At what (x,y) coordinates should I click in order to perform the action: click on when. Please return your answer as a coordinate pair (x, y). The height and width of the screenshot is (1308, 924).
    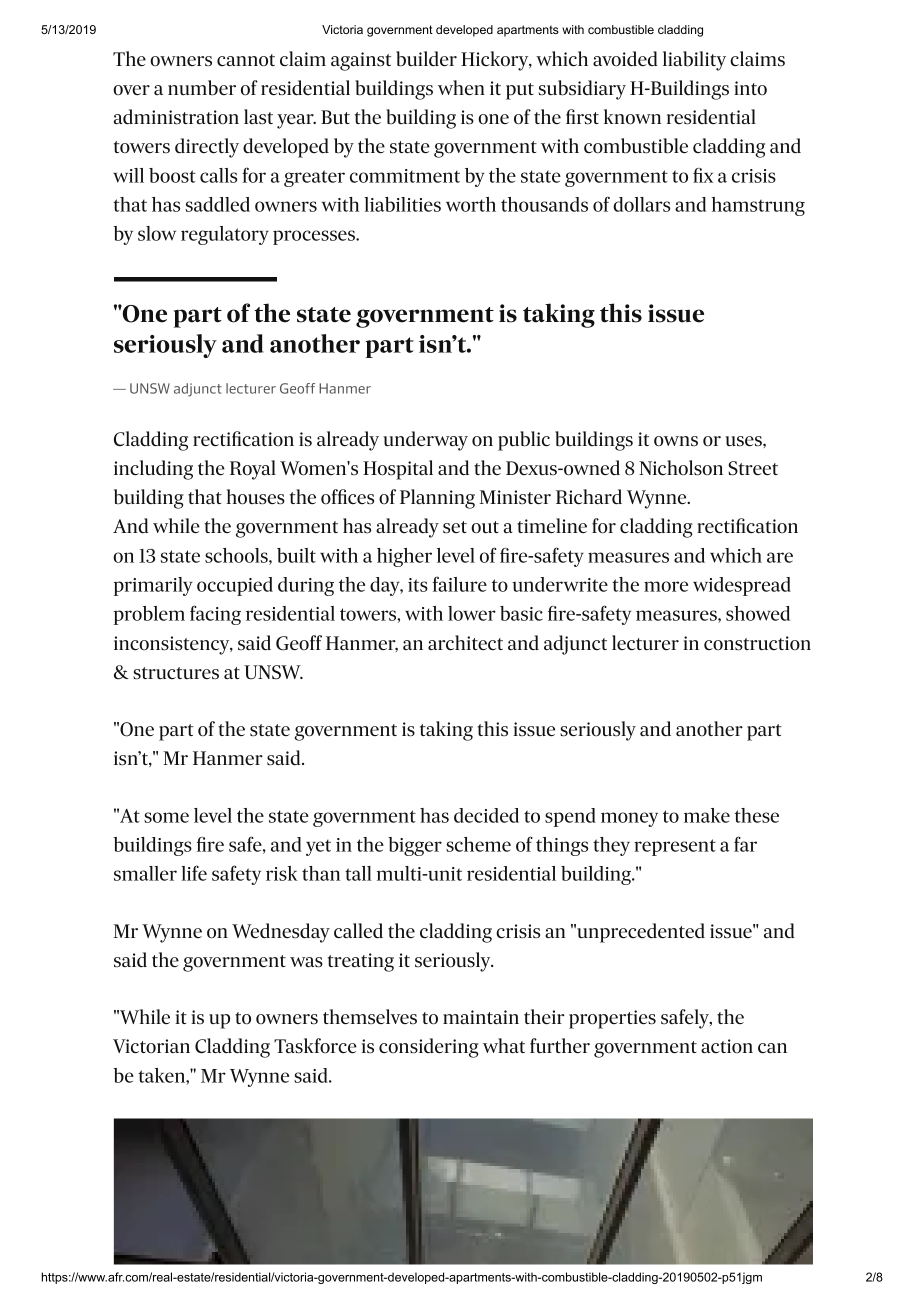
    Looking at the image, I should click on (461, 87).
